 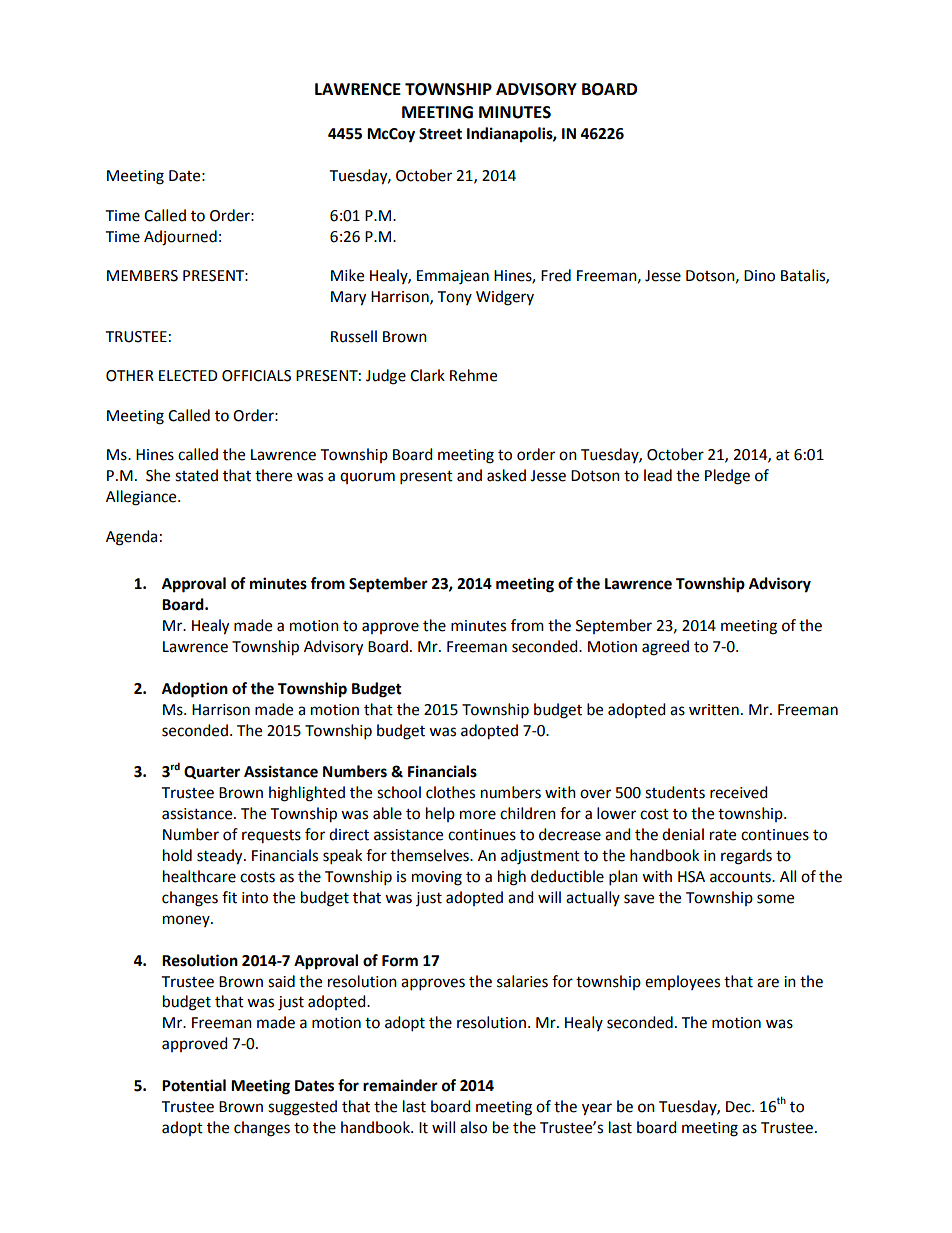 What do you see at coordinates (597, 1109) in the image?
I see `year` at bounding box center [597, 1109].
